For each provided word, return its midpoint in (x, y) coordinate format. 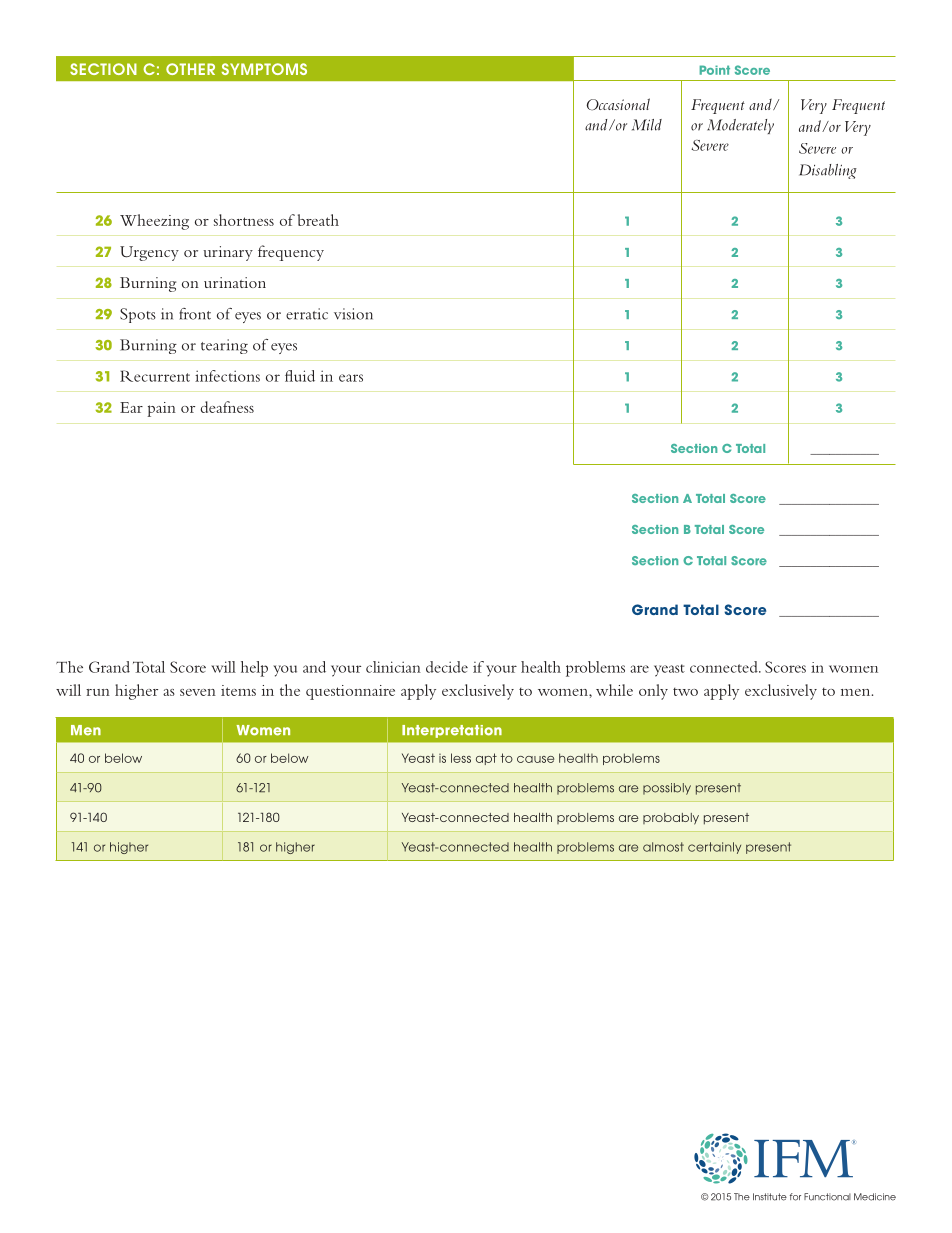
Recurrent (155, 376)
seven (198, 692)
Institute (770, 1197)
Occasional (618, 104)
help (254, 669)
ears (351, 378)
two (685, 691)
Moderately (740, 126)
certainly (714, 848)
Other (190, 69)
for (795, 1197)
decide (447, 667)
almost (663, 847)
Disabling (828, 171)
